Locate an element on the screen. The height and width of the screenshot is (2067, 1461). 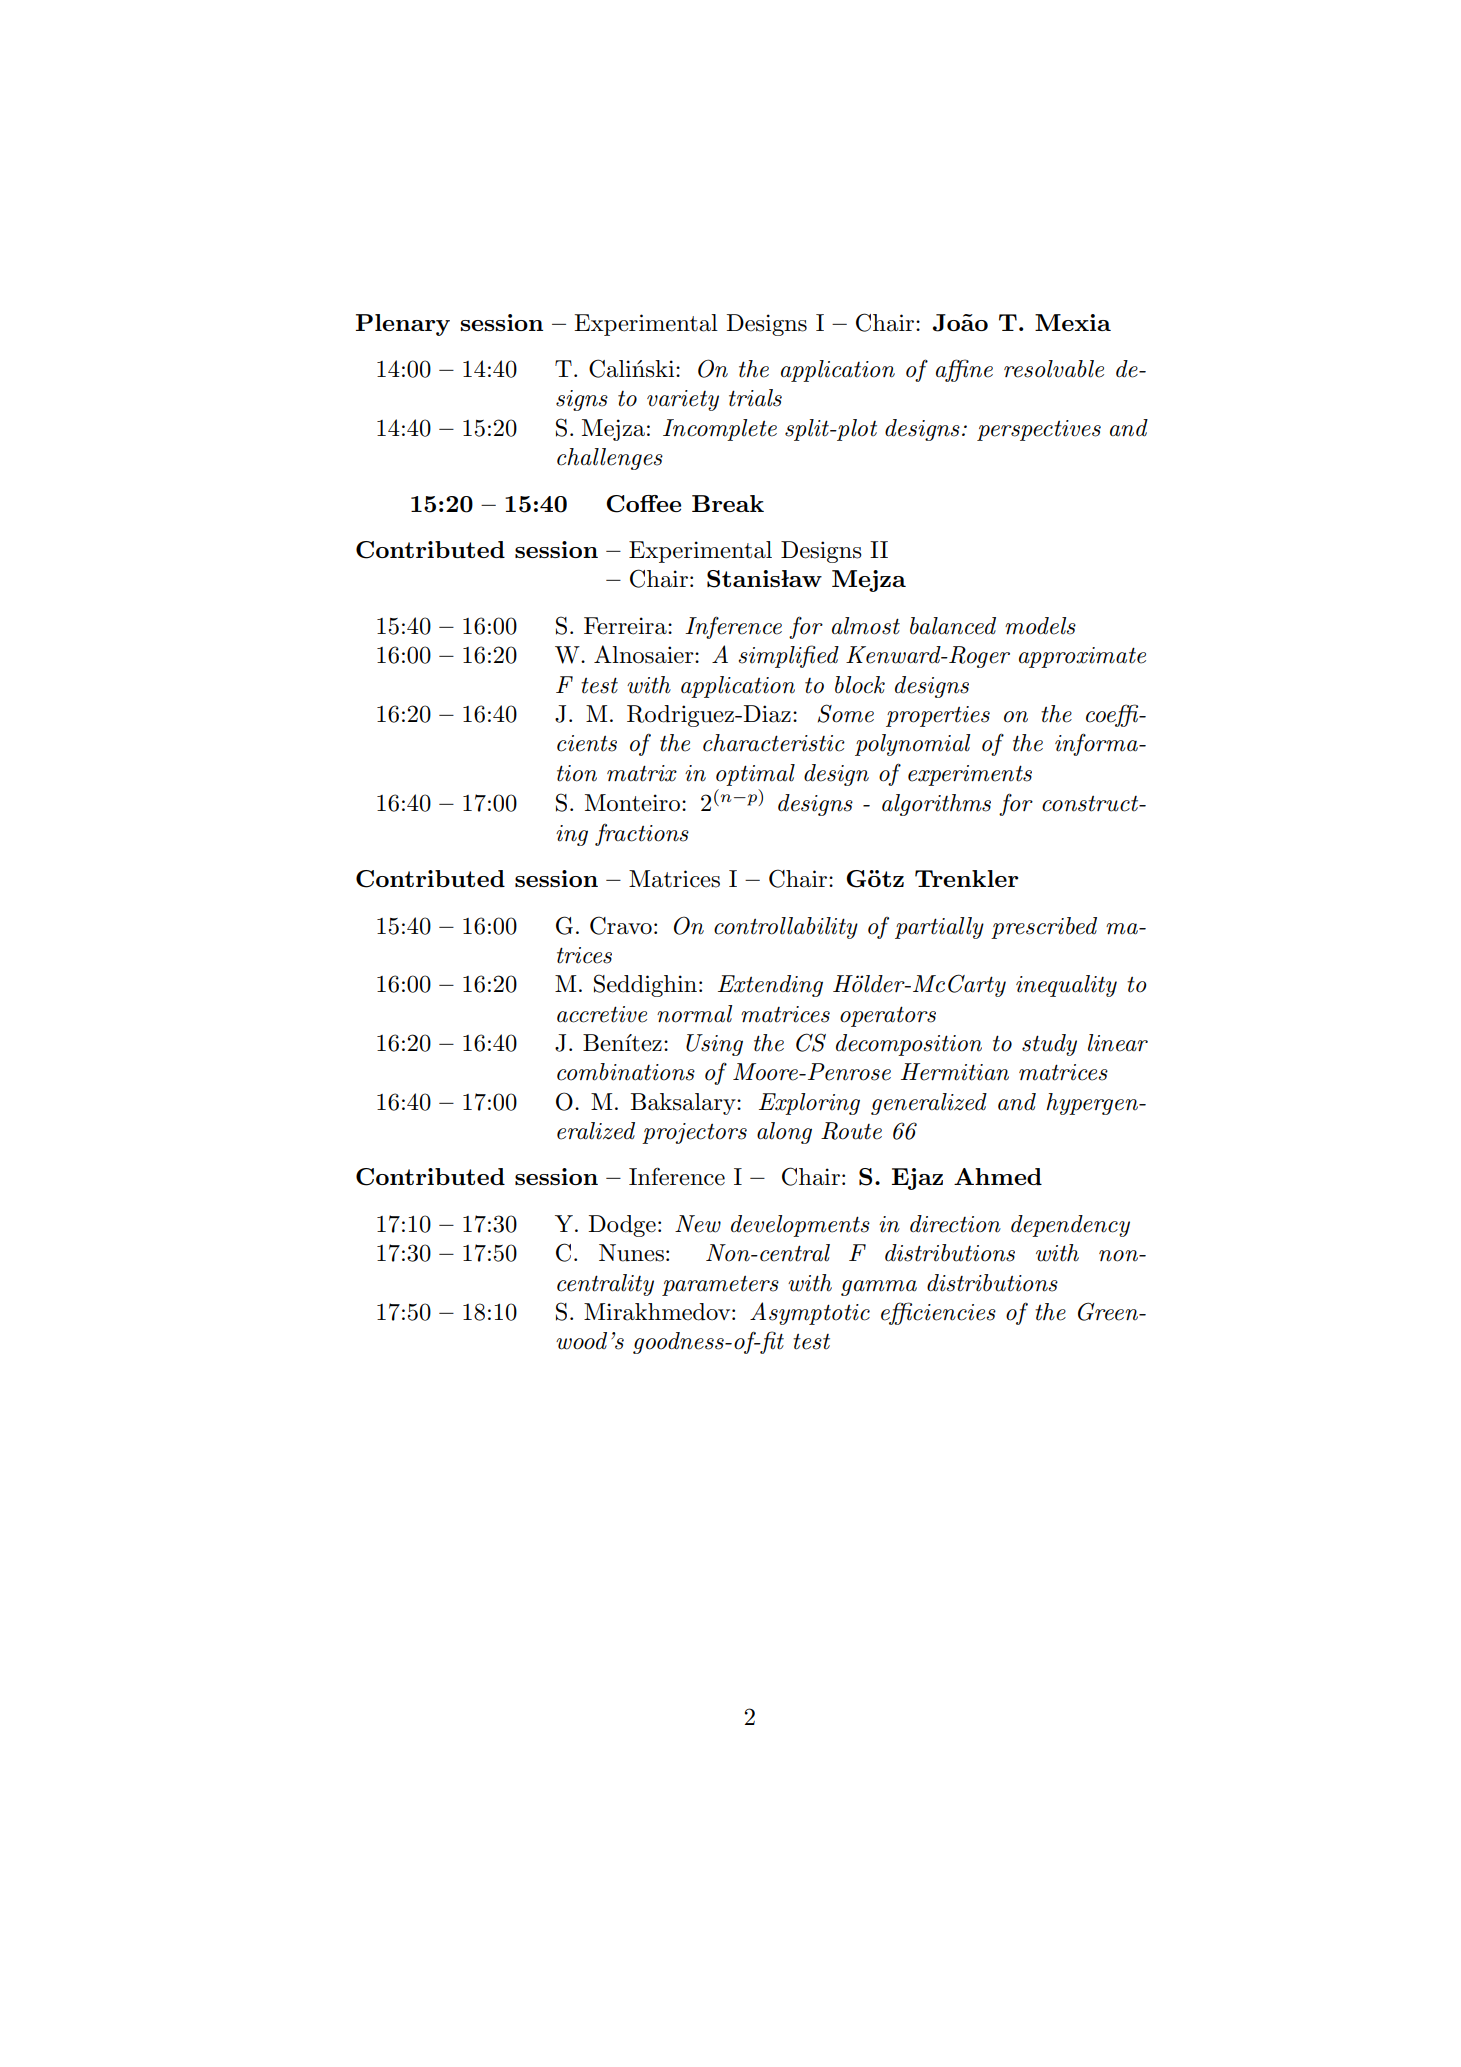
resolvable is located at coordinates (1054, 369).
